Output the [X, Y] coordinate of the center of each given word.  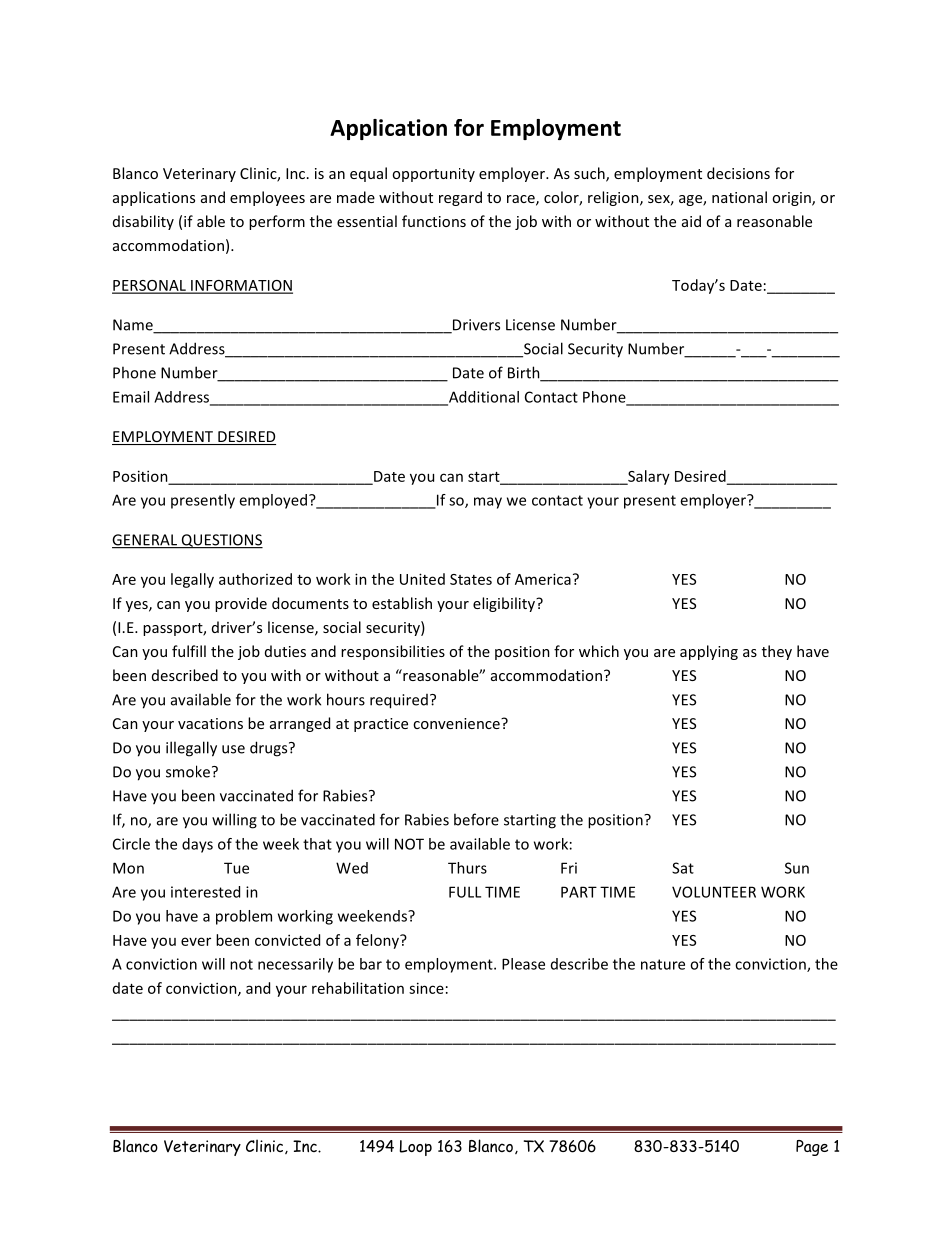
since [426, 988]
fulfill [189, 651]
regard [460, 198]
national [739, 197]
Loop [415, 1148]
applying [709, 652]
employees [267, 198]
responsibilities [393, 652]
